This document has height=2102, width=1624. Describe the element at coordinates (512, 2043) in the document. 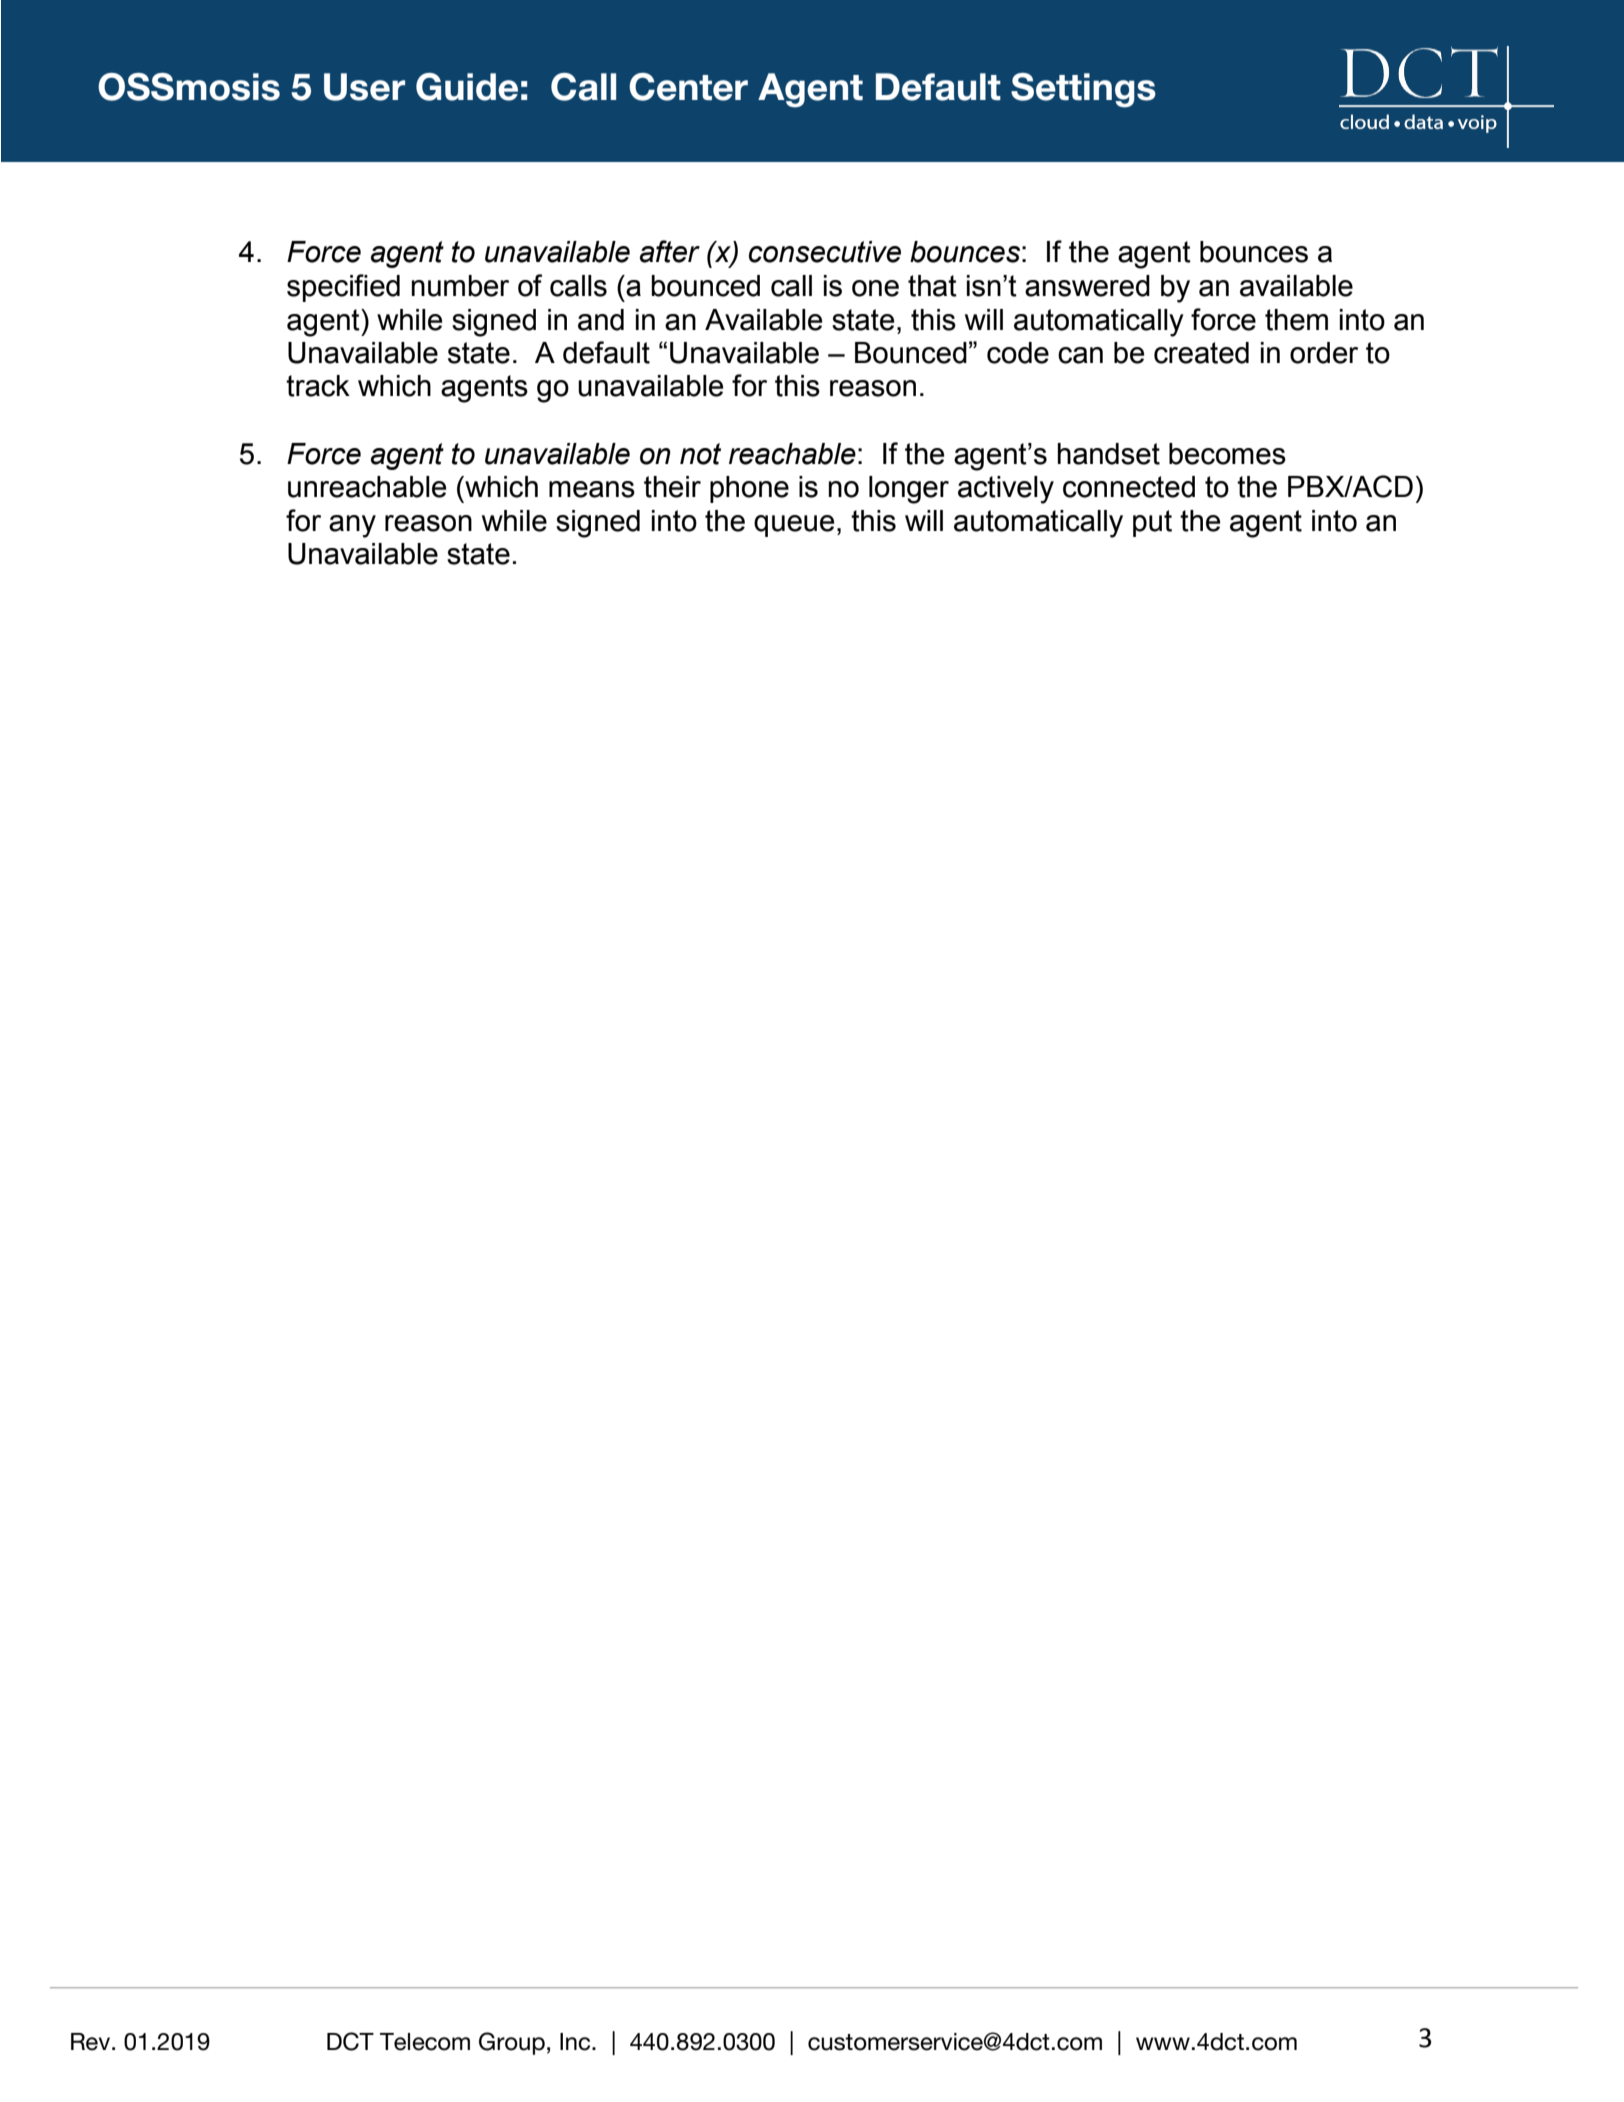

I see `Group` at that location.
